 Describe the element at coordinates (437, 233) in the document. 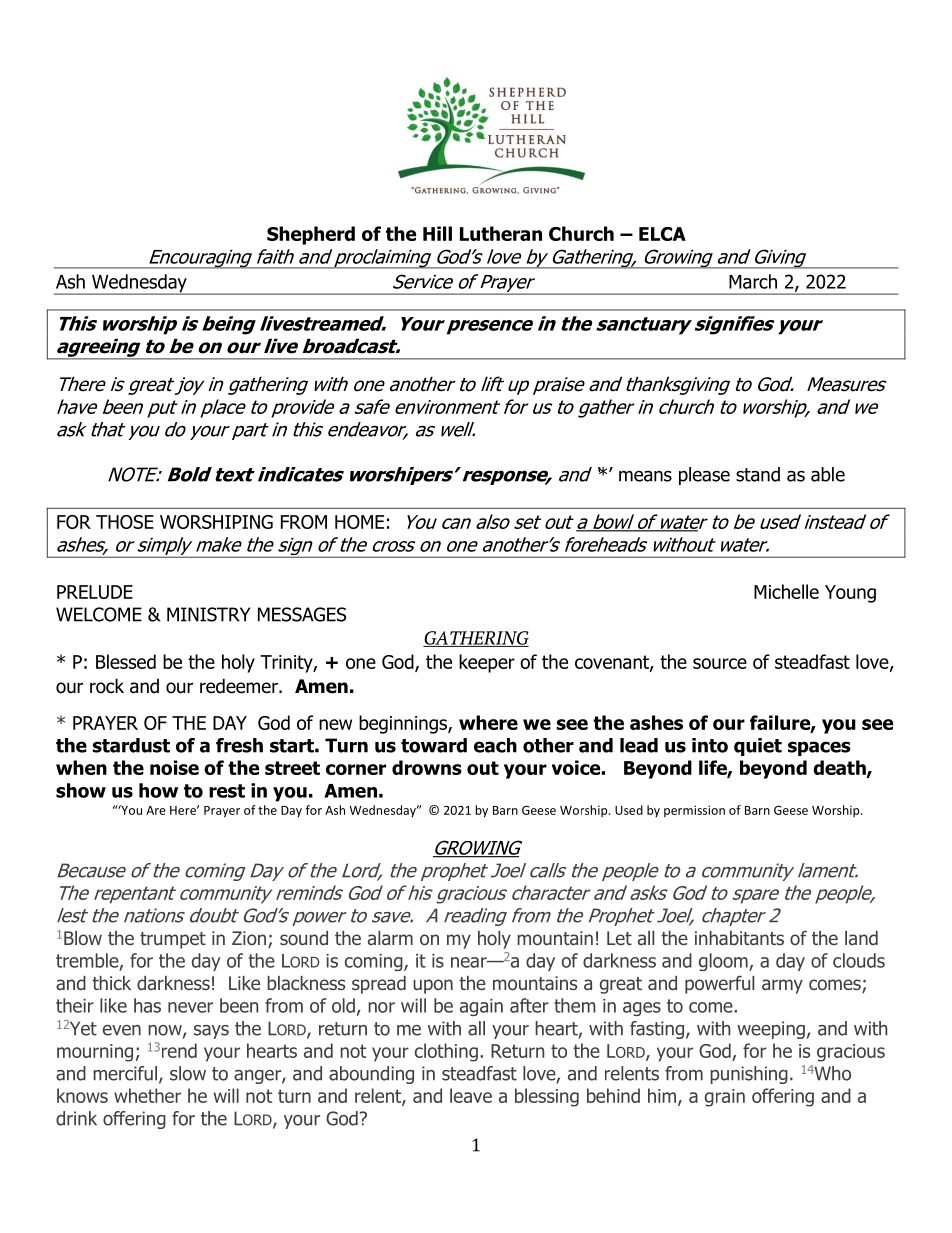

I see `Hill` at that location.
